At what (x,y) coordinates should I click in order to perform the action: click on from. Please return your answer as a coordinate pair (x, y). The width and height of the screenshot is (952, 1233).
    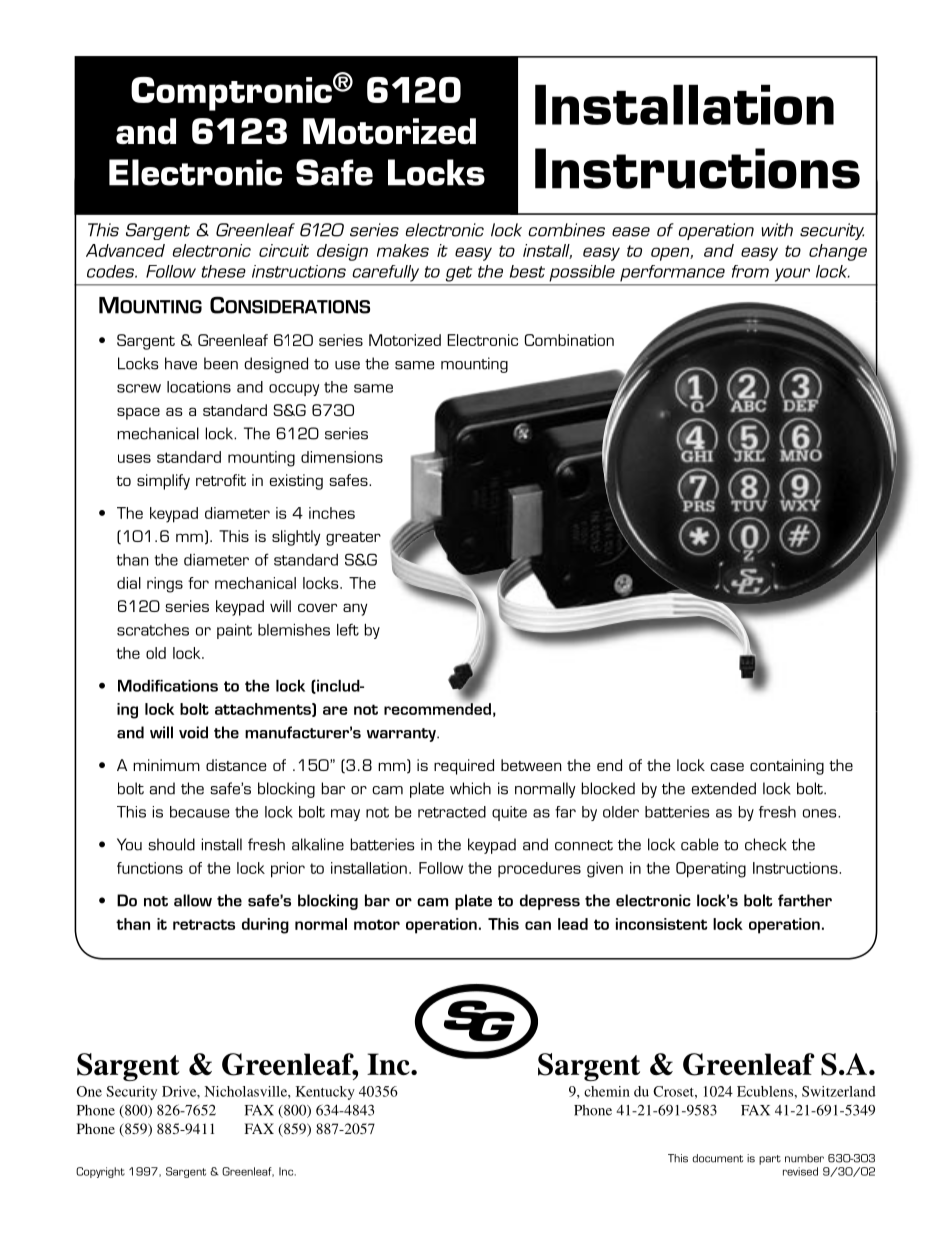
    Looking at the image, I should click on (750, 271).
